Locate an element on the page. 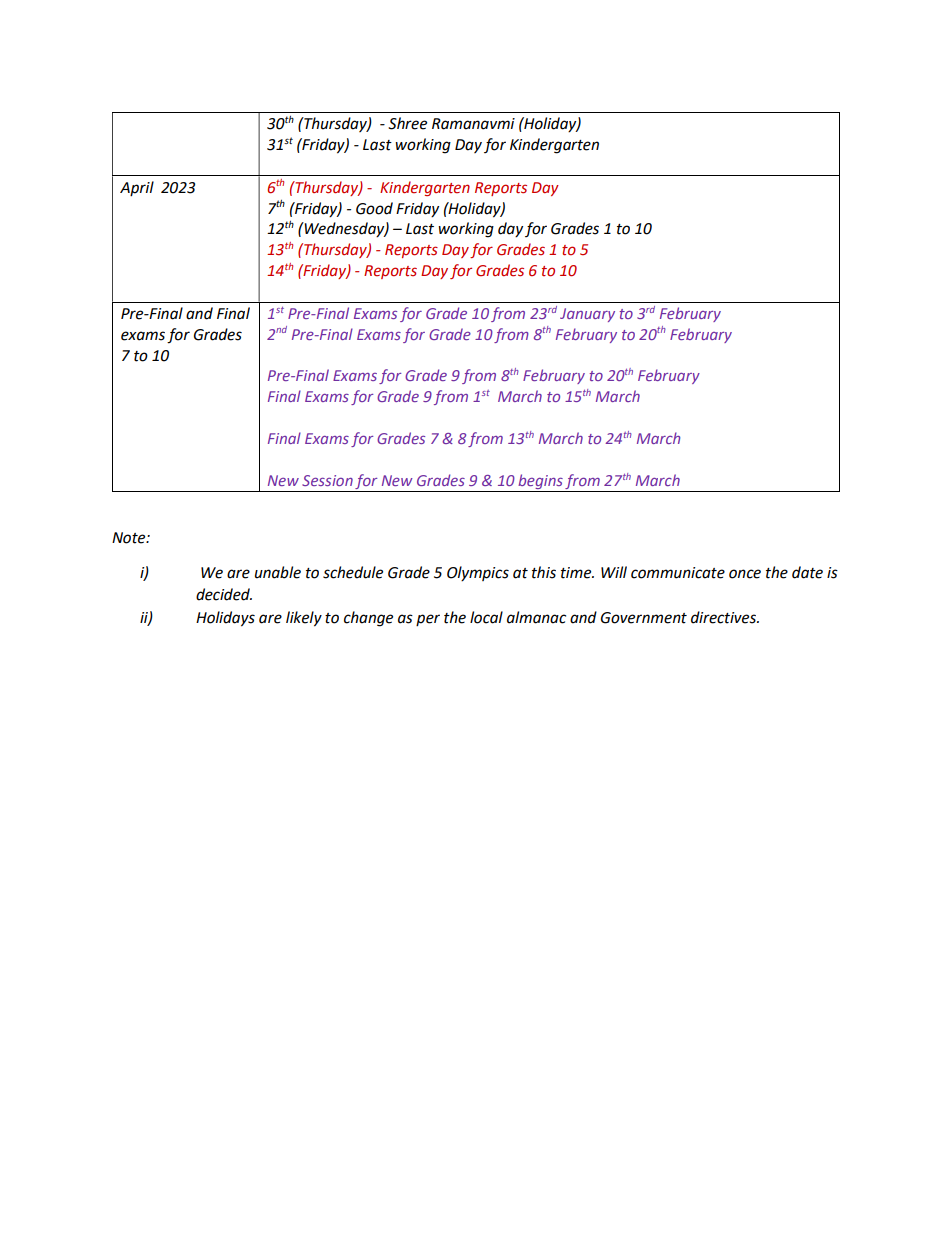 The width and height of the page is (952, 1233). Good is located at coordinates (374, 208).
